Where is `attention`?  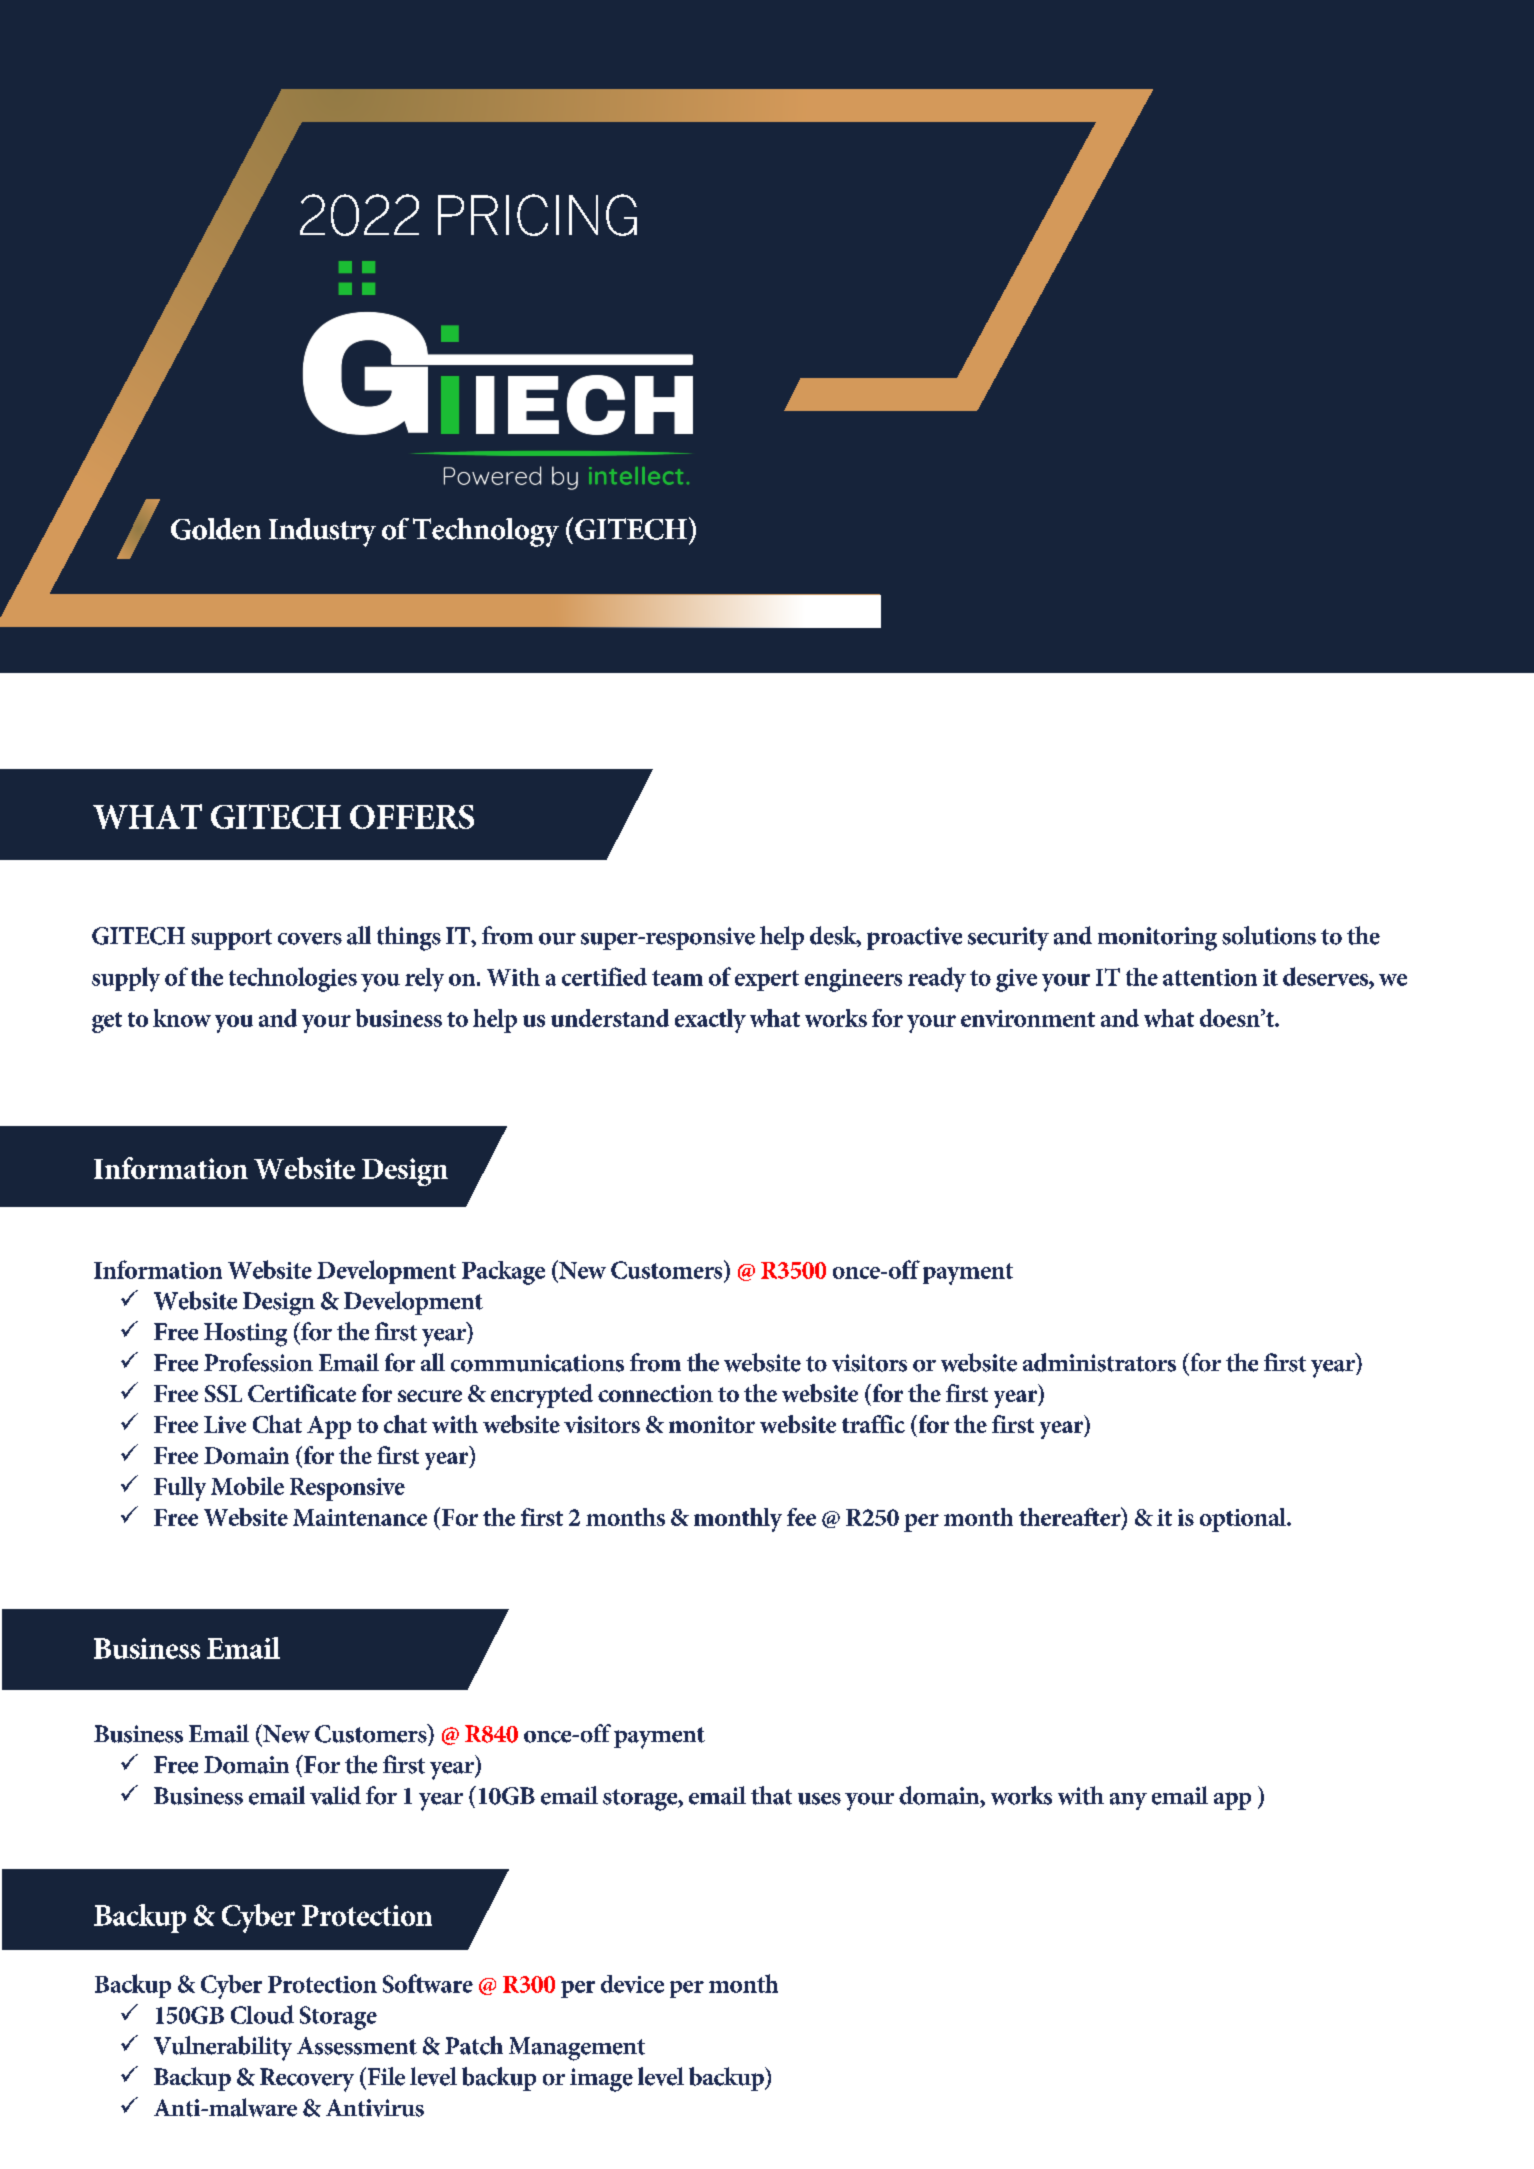 attention is located at coordinates (1210, 977).
